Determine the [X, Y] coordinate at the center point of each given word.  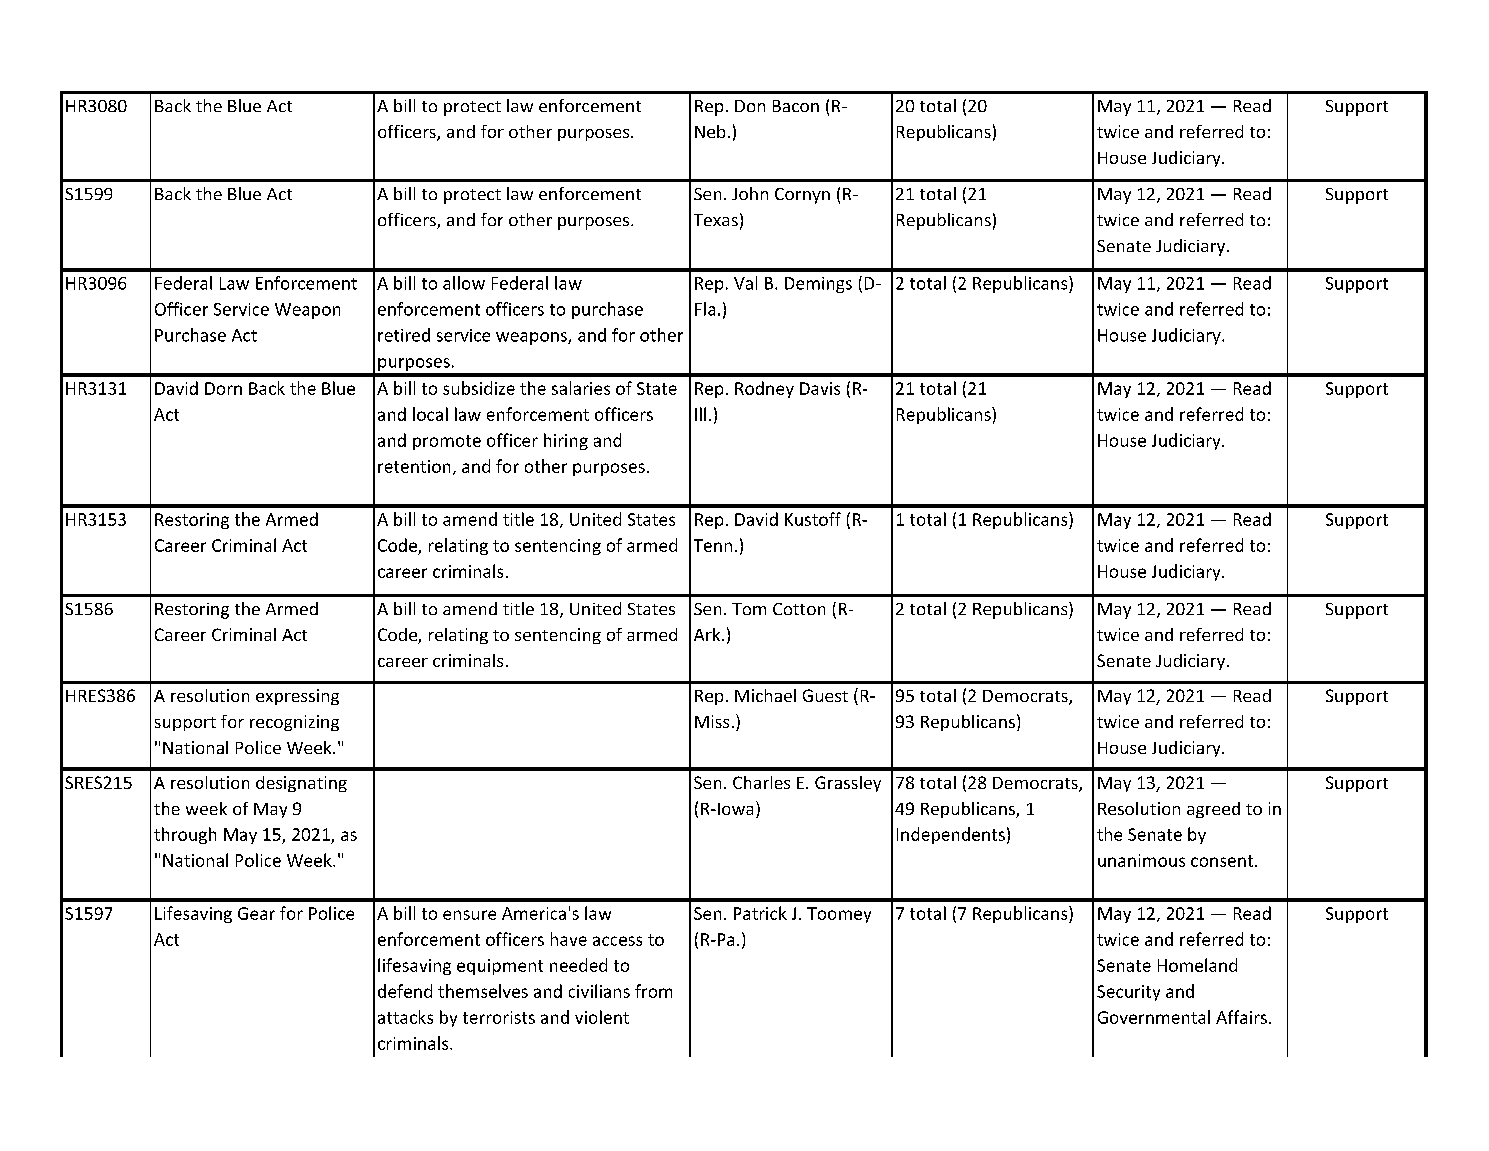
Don [750, 106]
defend [405, 991]
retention [414, 466]
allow [464, 283]
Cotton [799, 609]
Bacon [796, 106]
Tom [749, 609]
